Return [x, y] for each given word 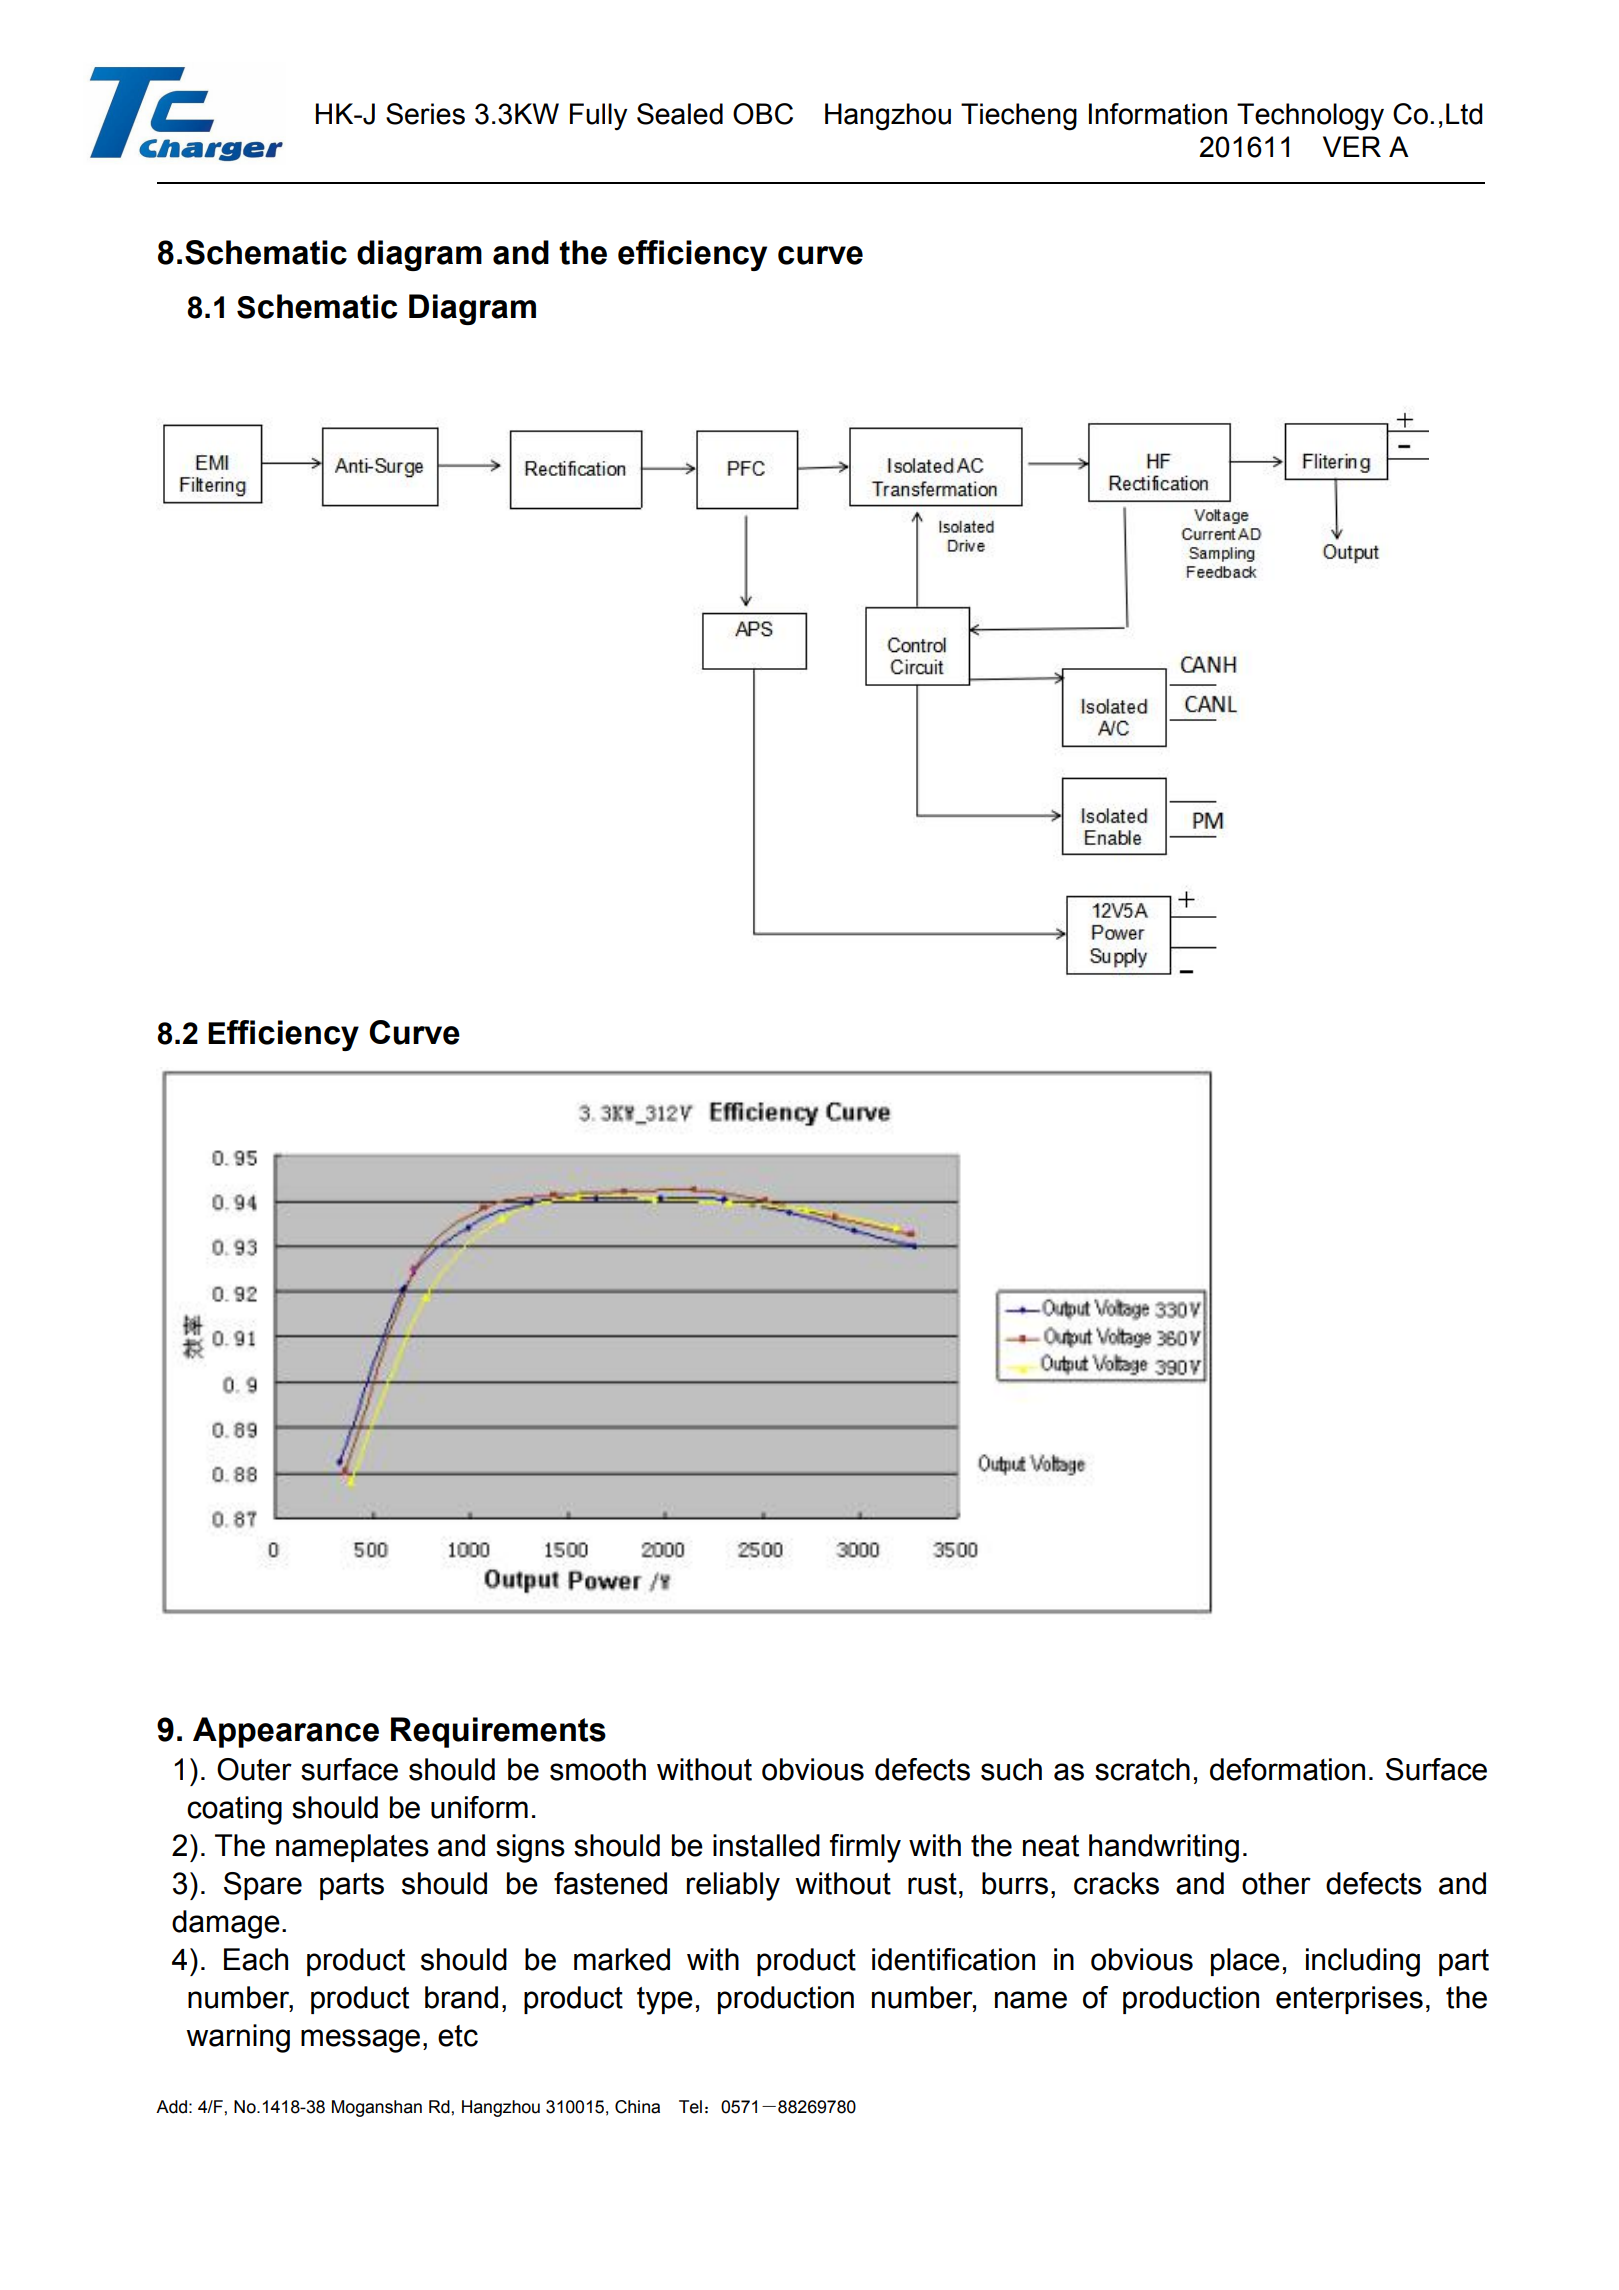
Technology [1310, 117]
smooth [598, 1769]
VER [1352, 146]
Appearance [286, 1732]
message [360, 2041]
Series [425, 114]
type [665, 2001]
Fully [599, 117]
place [1245, 1962]
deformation [1287, 1769]
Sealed [680, 114]
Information [1158, 114]
